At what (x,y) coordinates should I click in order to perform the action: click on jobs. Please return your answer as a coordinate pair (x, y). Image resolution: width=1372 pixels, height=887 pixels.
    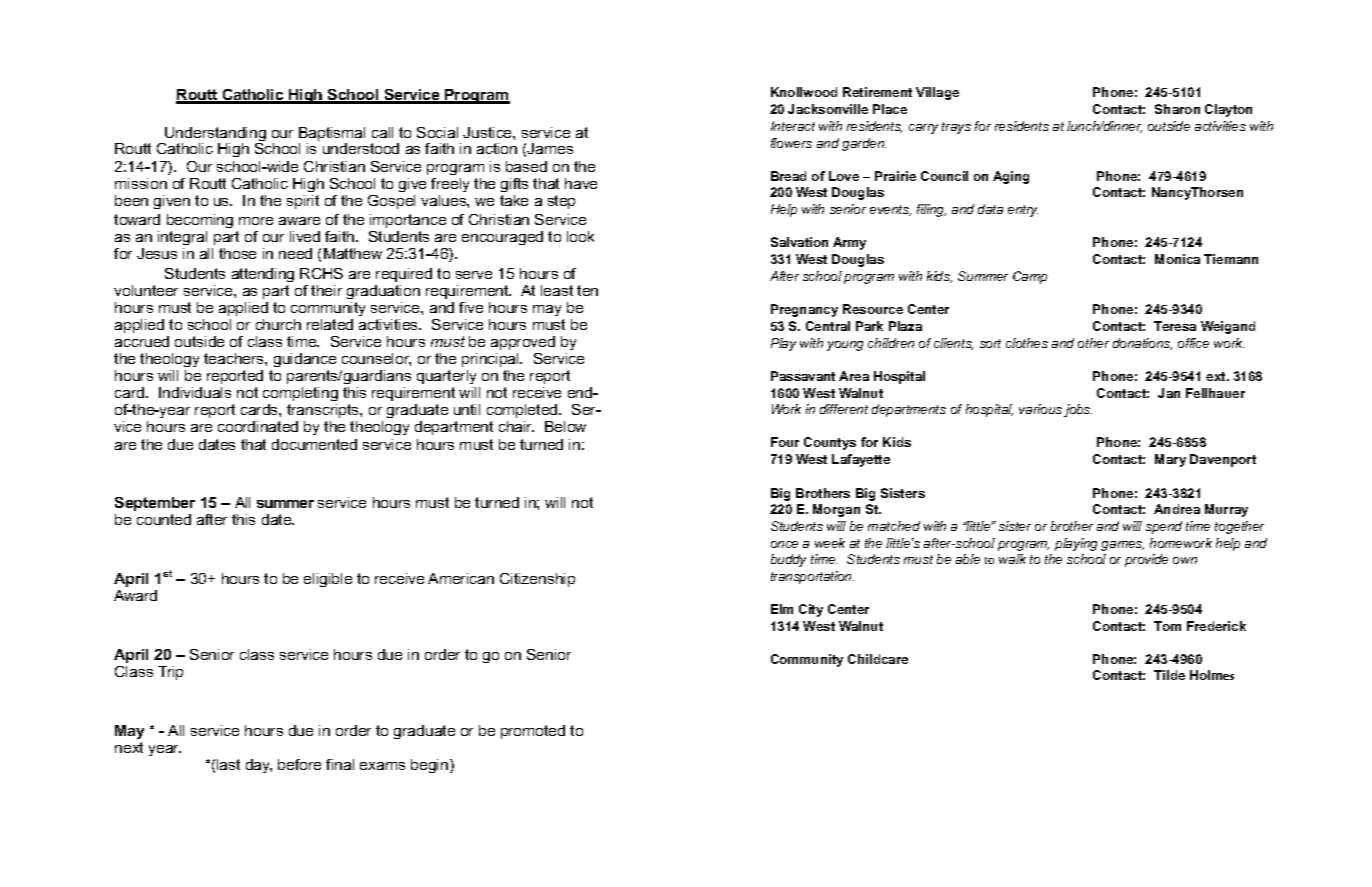
    Looking at the image, I should click on (1078, 410).
